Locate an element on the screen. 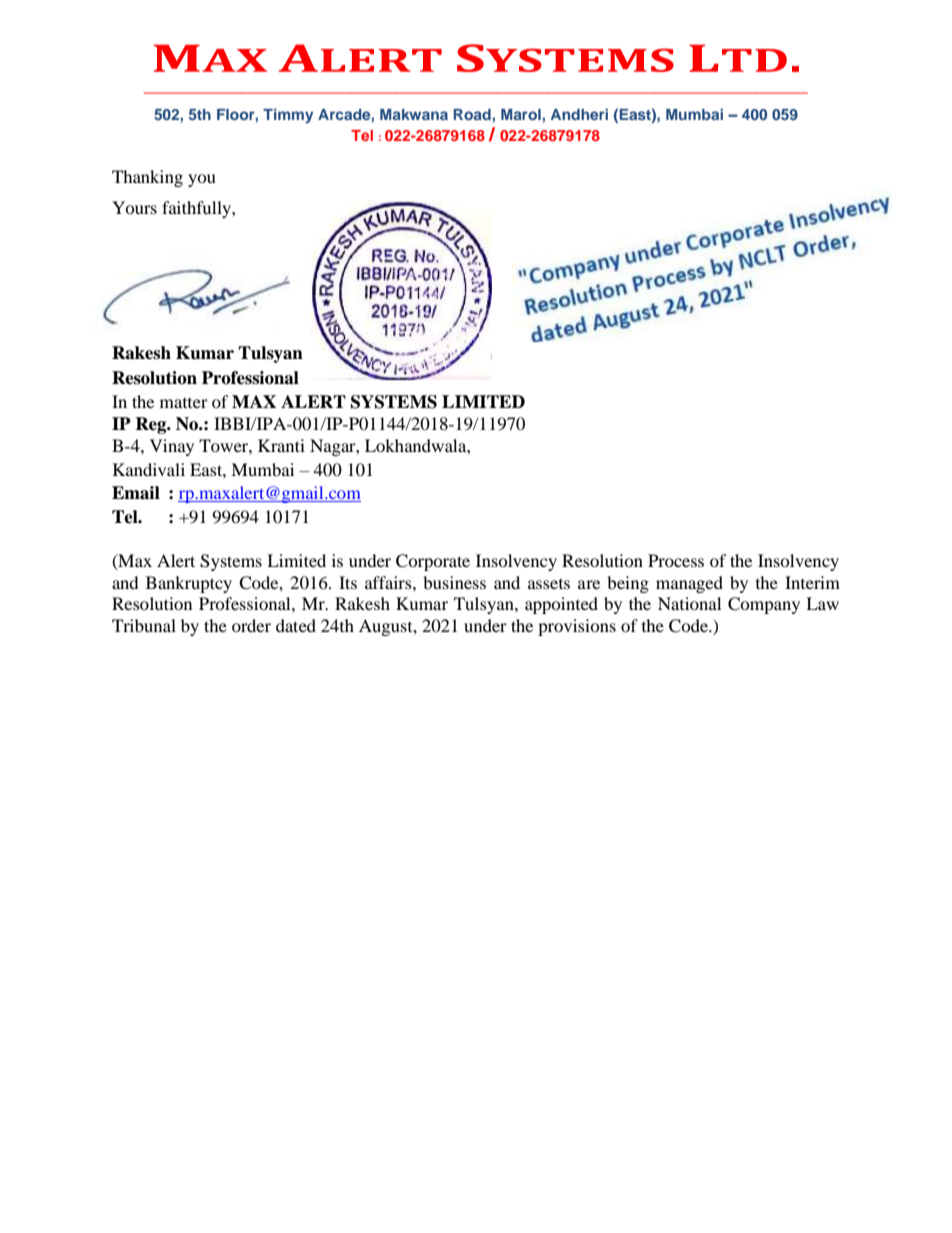  Yours is located at coordinates (134, 207).
